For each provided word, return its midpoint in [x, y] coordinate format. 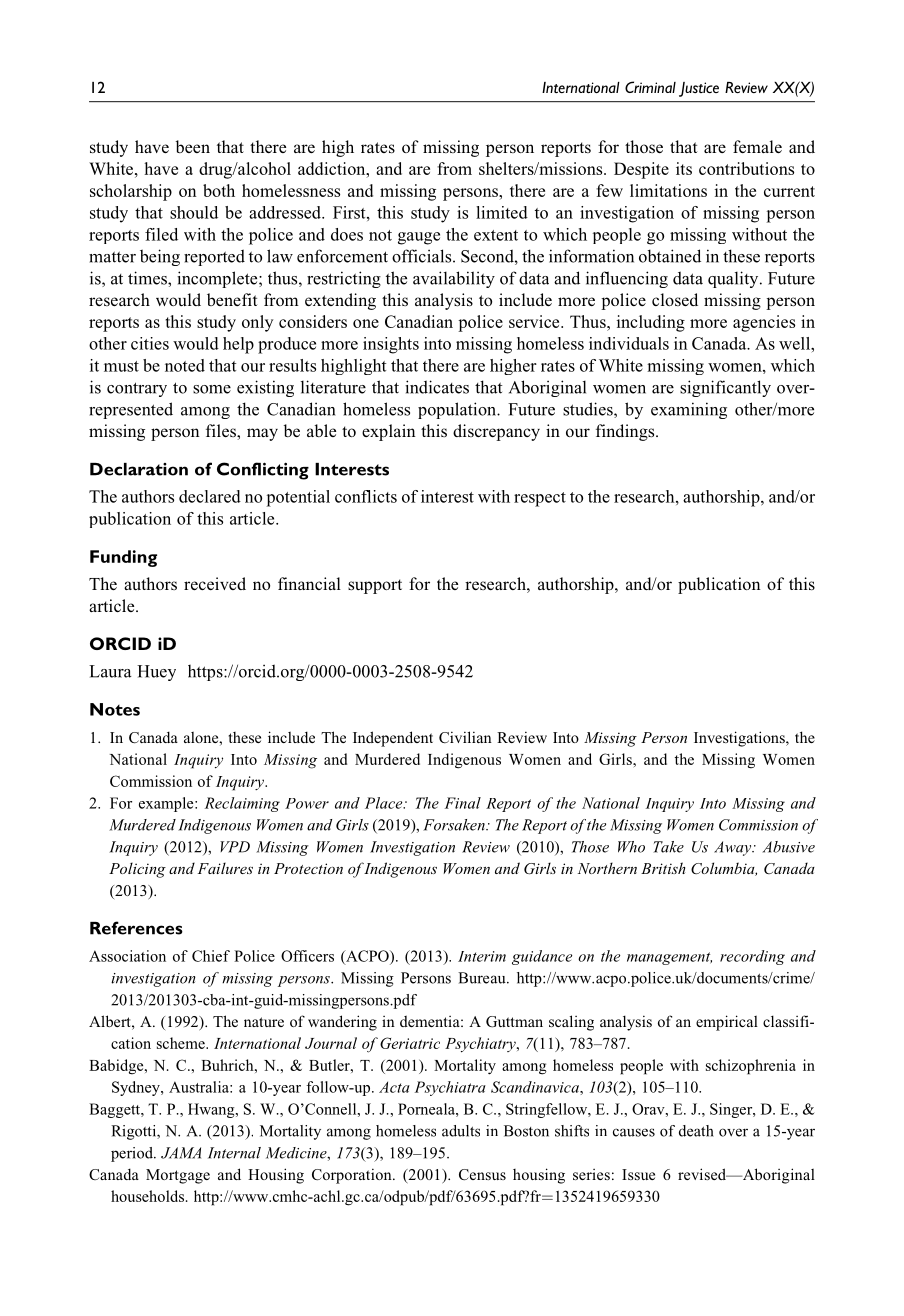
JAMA [181, 1153]
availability [454, 279]
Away [734, 848]
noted [185, 365]
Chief [211, 956]
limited [502, 212]
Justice [699, 89]
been [193, 146]
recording [752, 957]
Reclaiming [242, 804]
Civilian [465, 737]
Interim [482, 956]
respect [540, 499]
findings [626, 432]
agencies [764, 323]
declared [210, 496]
